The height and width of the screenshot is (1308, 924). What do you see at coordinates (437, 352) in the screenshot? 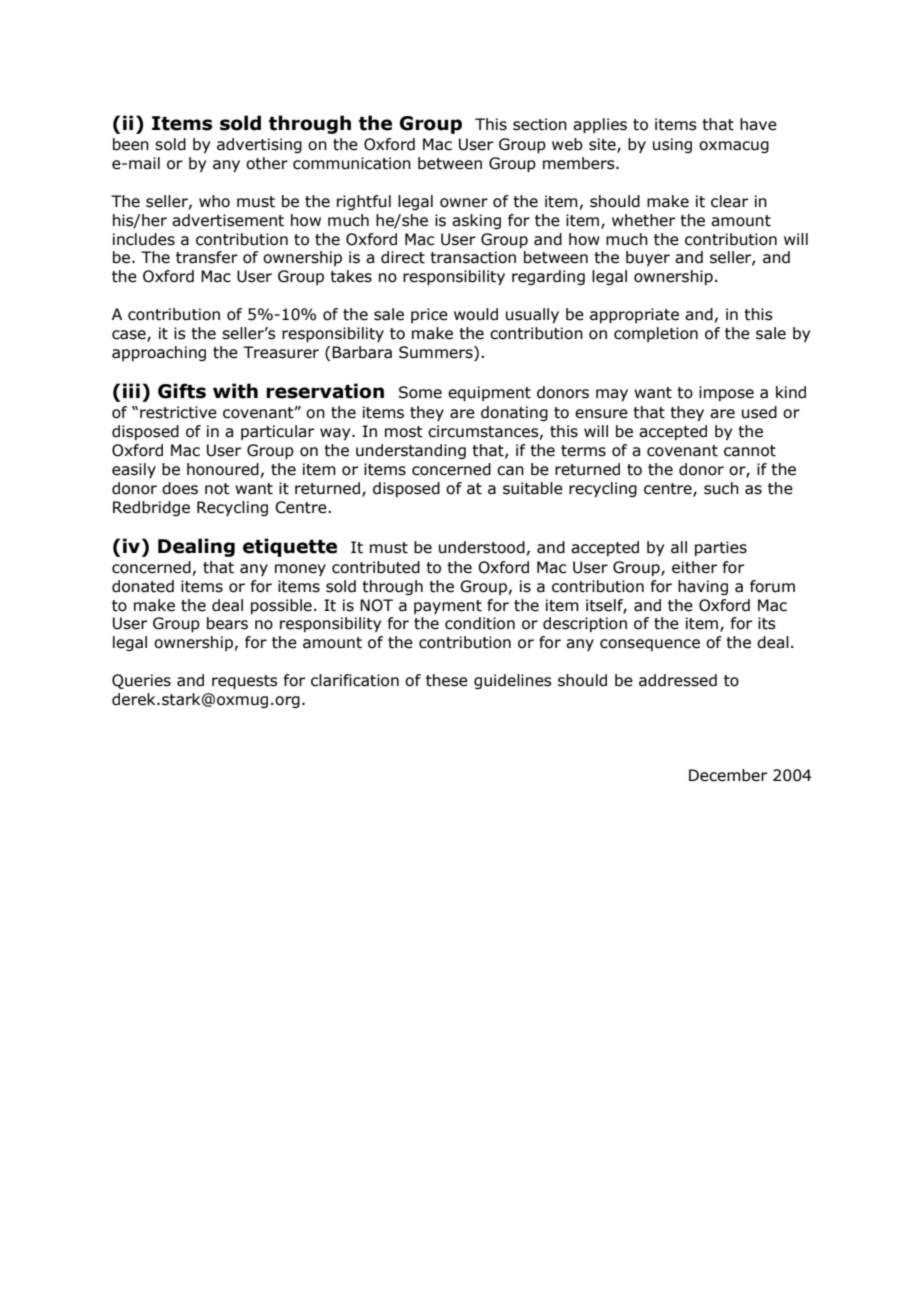
I see `Summers` at bounding box center [437, 352].
